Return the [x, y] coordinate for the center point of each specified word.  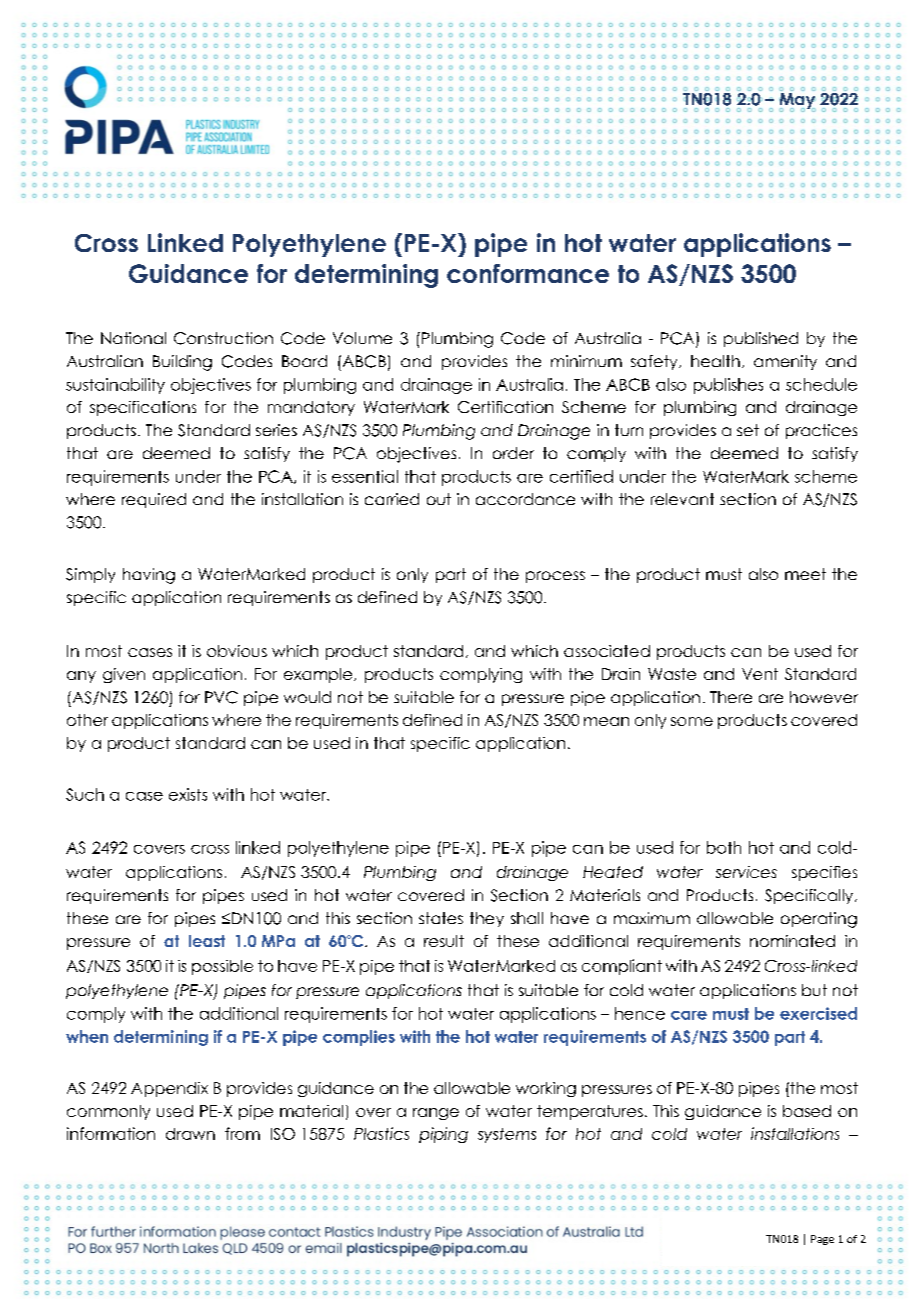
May [797, 100]
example [318, 675]
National [133, 338]
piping [443, 1135]
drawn [190, 1134]
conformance [528, 273]
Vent [760, 674]
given [124, 675]
